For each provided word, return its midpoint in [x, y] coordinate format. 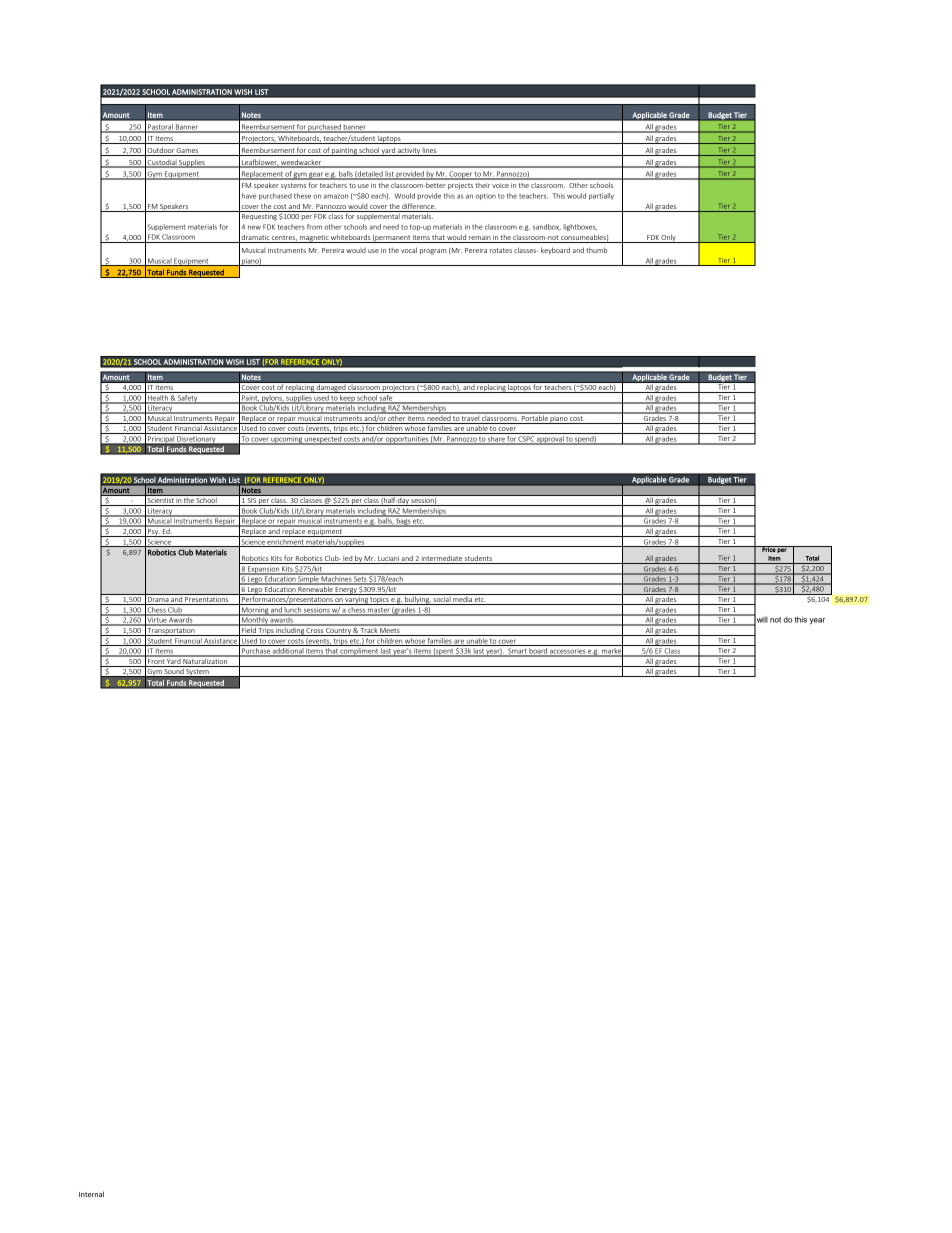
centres [284, 239]
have [249, 196]
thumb [596, 250]
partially [601, 196]
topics [380, 601]
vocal [409, 250]
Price [768, 549]
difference [418, 207]
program [433, 252]
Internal [91, 1194]
